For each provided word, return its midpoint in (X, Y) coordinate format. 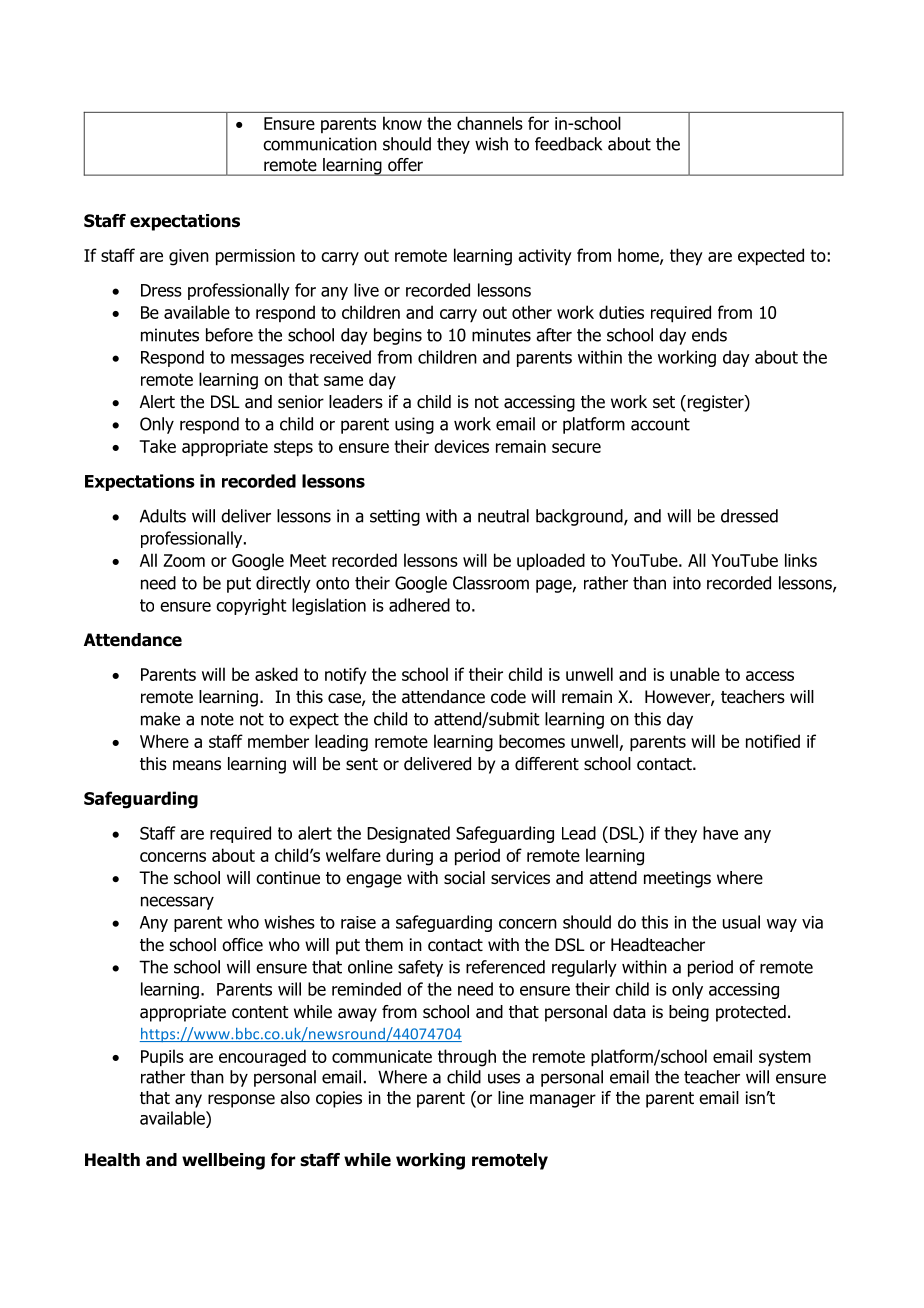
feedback (568, 144)
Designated (408, 834)
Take (157, 446)
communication (320, 144)
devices (461, 446)
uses (504, 1078)
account (660, 424)
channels (490, 123)
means (197, 765)
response (241, 1101)
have (720, 833)
